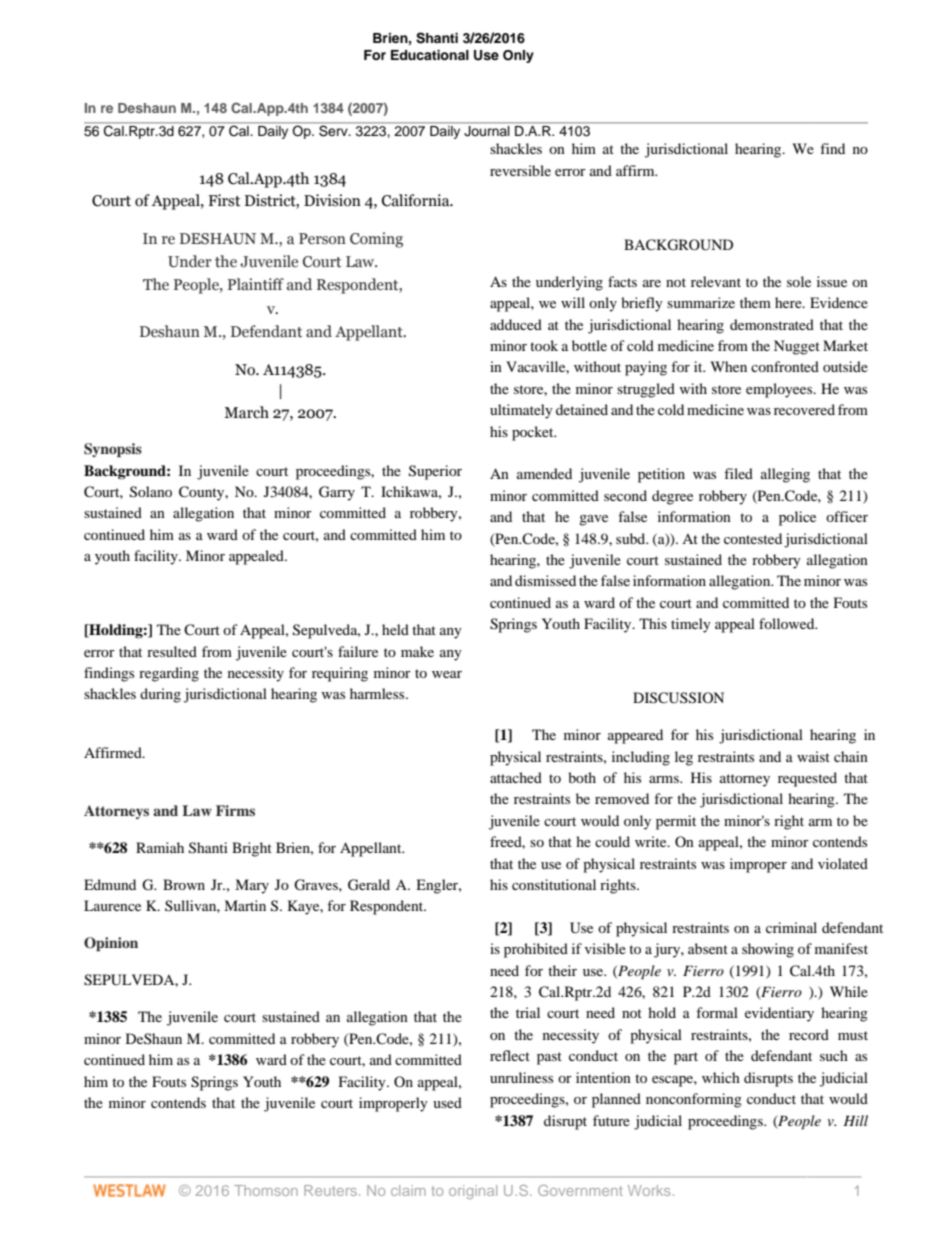  Describe the element at coordinates (224, 200) in the screenshot. I see `First` at that location.
